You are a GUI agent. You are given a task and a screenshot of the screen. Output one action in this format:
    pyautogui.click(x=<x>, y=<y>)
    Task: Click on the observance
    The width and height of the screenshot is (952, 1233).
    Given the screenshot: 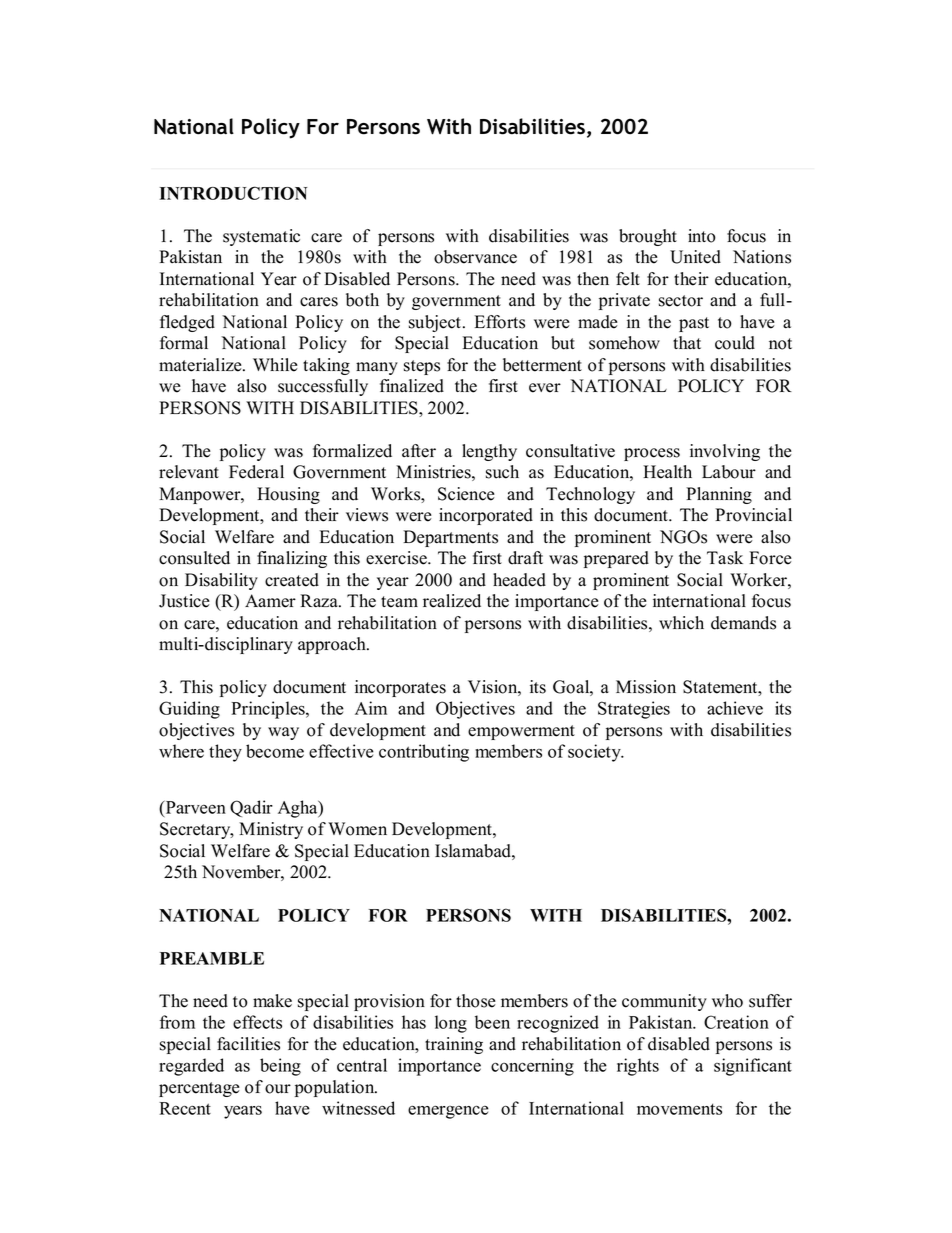 What is the action you would take?
    pyautogui.click(x=475, y=257)
